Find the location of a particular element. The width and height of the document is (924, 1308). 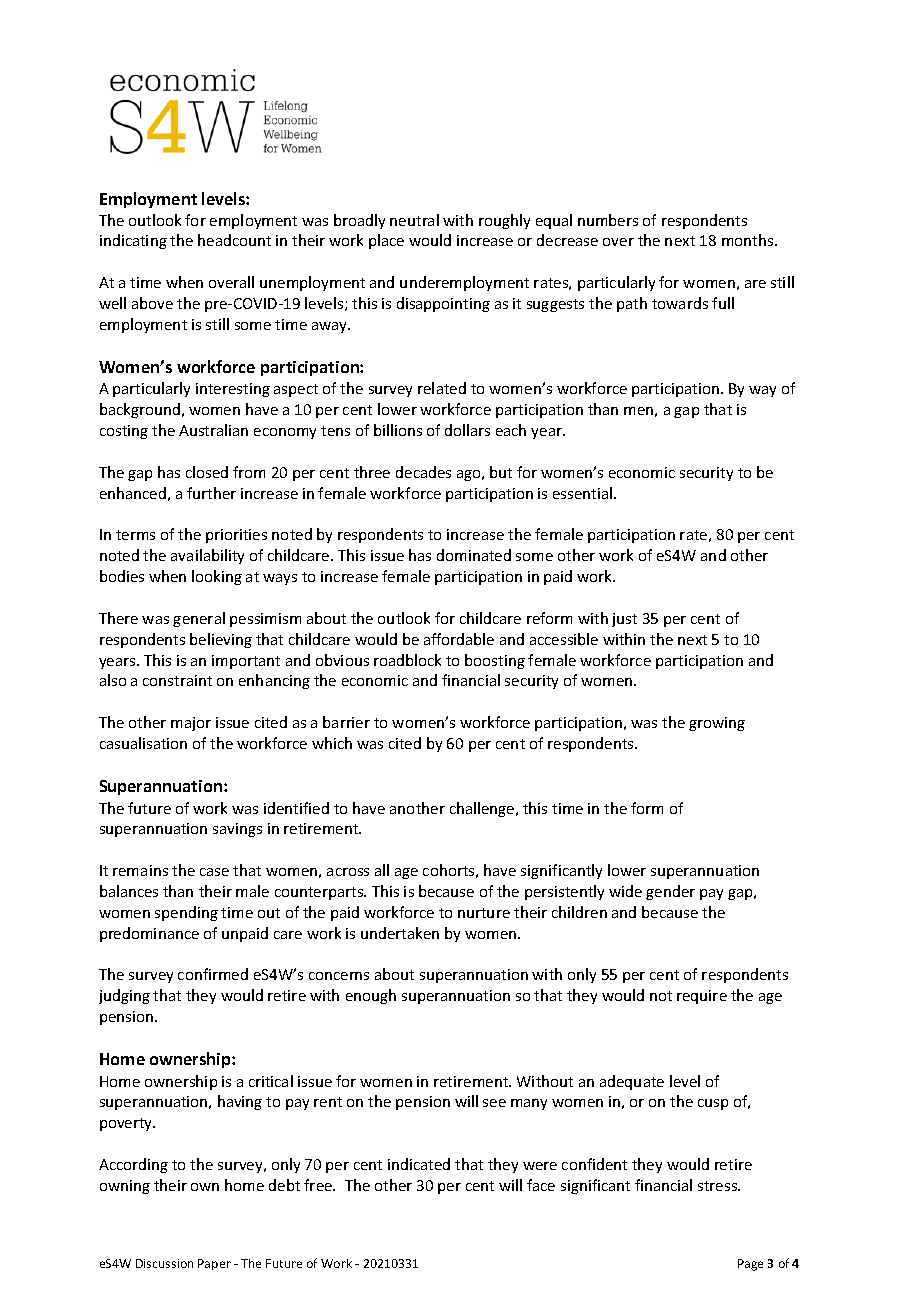

confirmed is located at coordinates (213, 974).
